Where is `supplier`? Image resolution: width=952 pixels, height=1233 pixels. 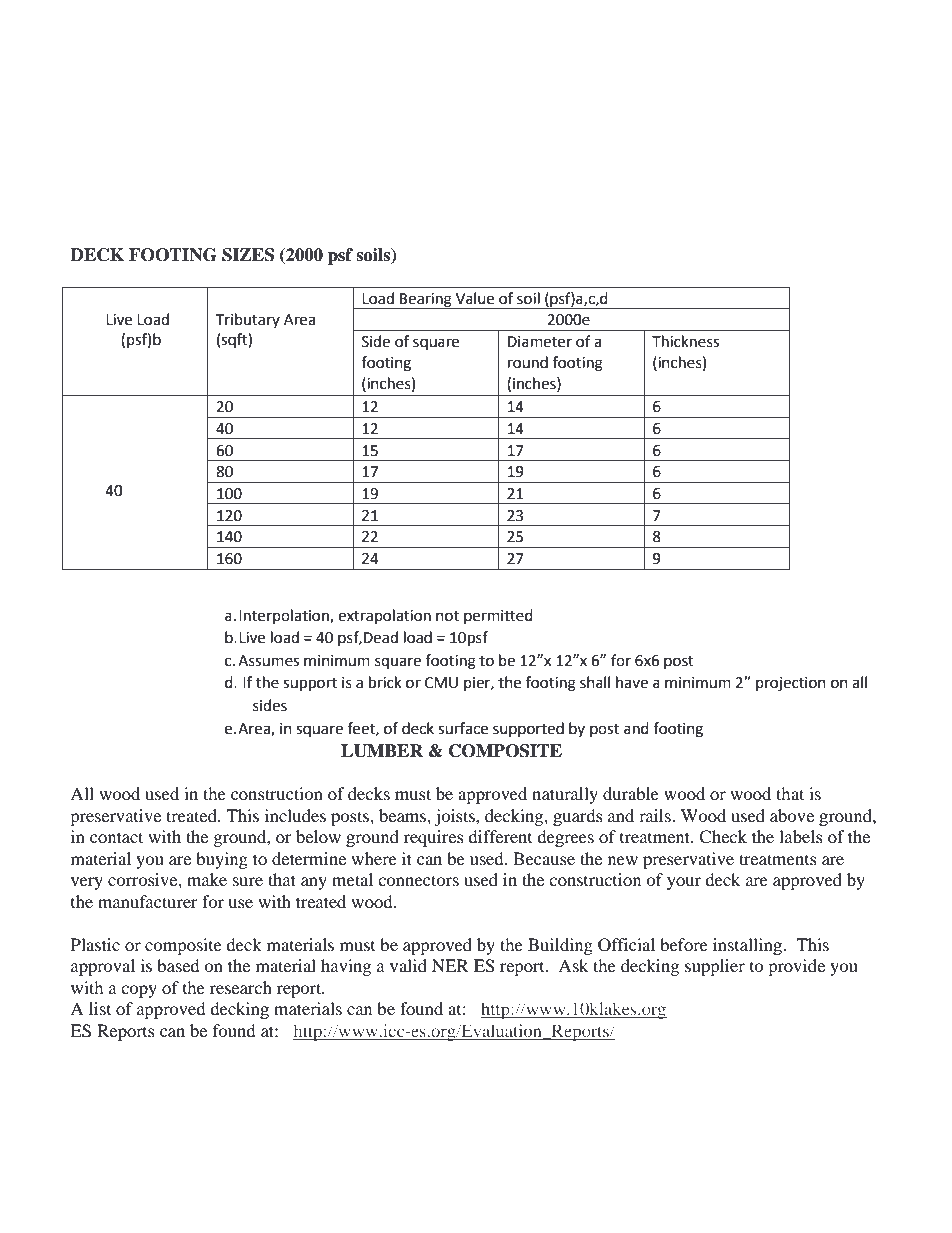 supplier is located at coordinates (715, 967).
